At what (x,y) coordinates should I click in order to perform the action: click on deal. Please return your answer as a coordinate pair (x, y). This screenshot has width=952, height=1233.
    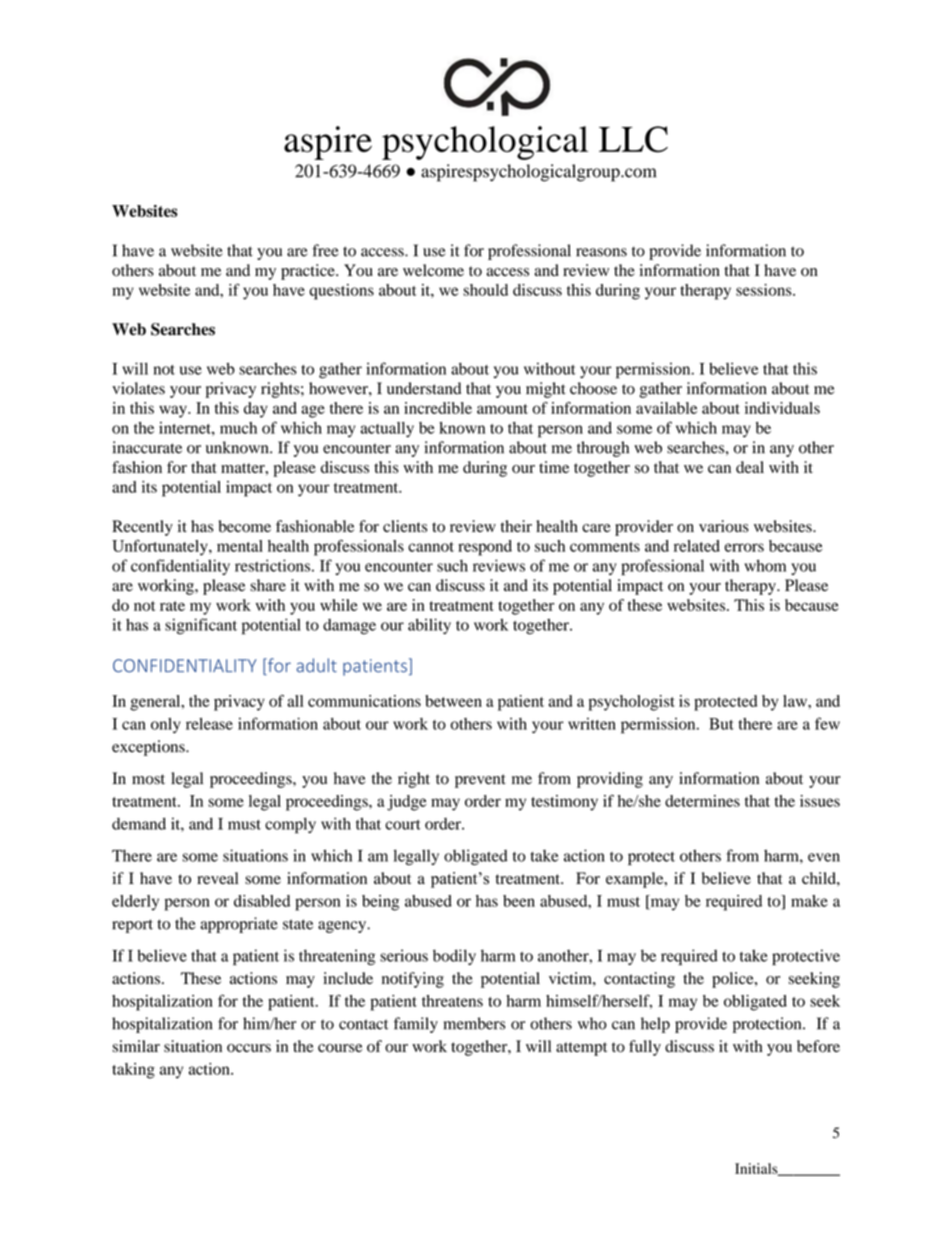
    Looking at the image, I should click on (750, 467).
